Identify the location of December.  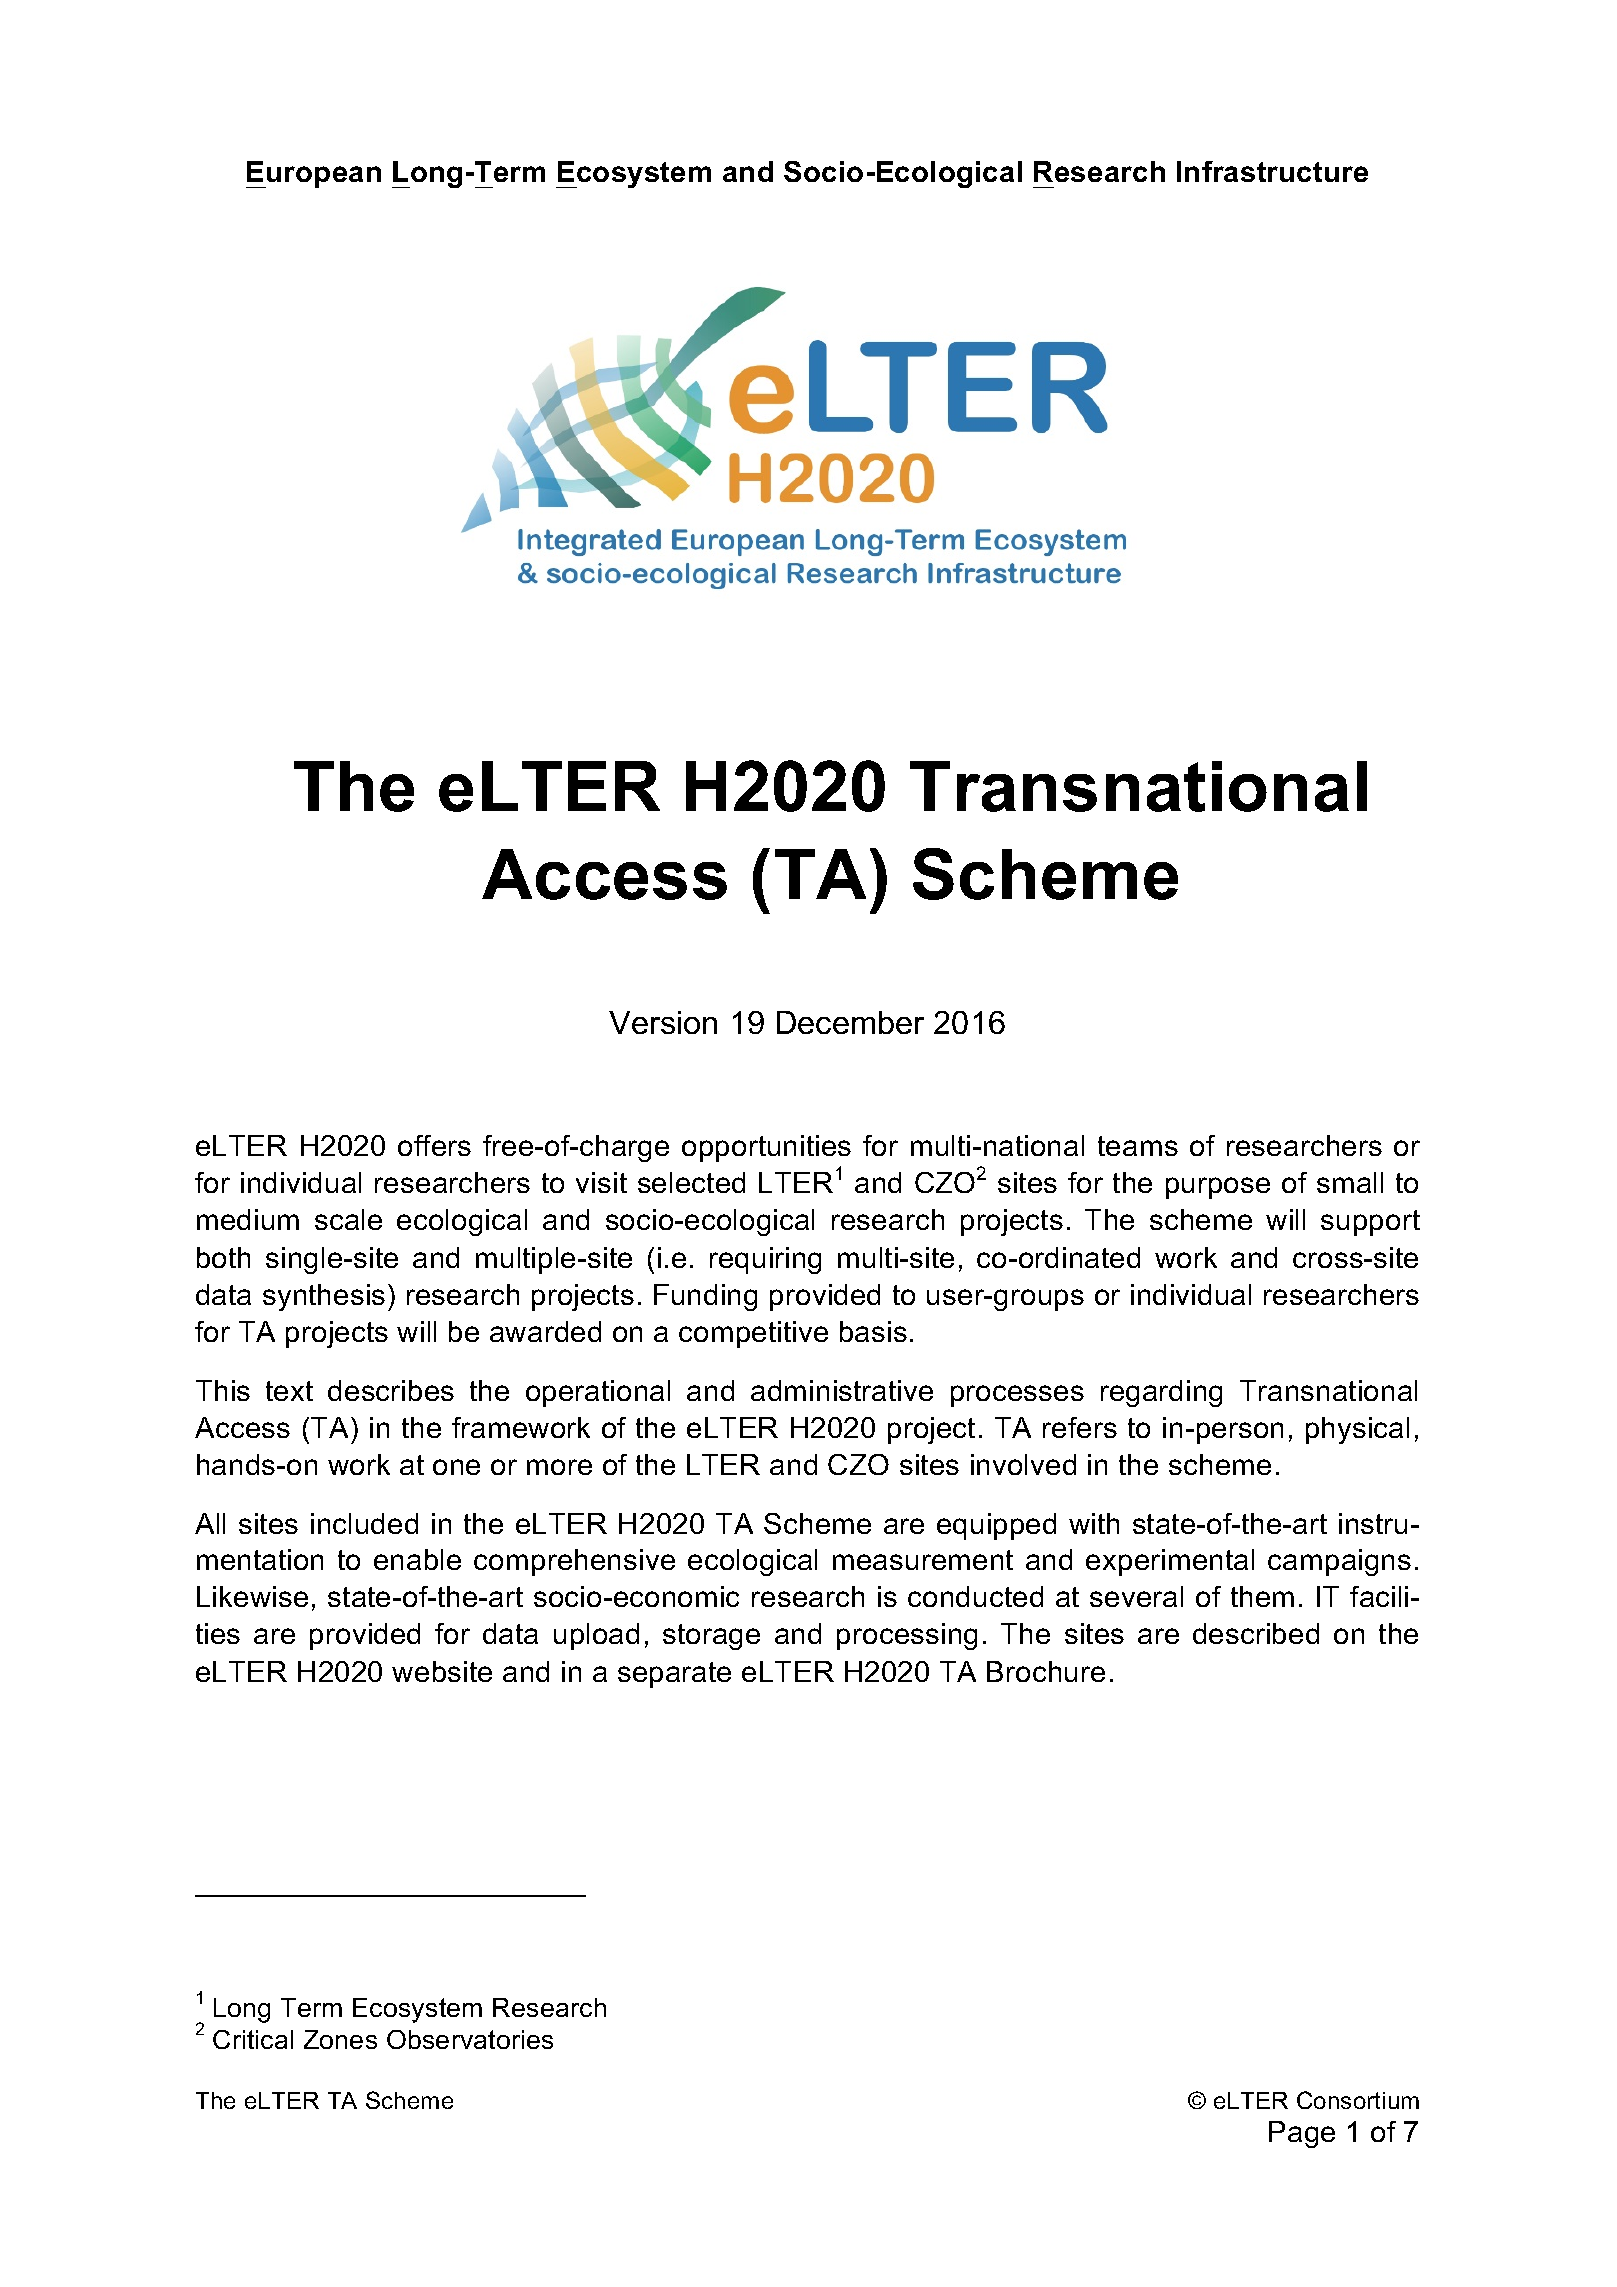
(850, 1022).
